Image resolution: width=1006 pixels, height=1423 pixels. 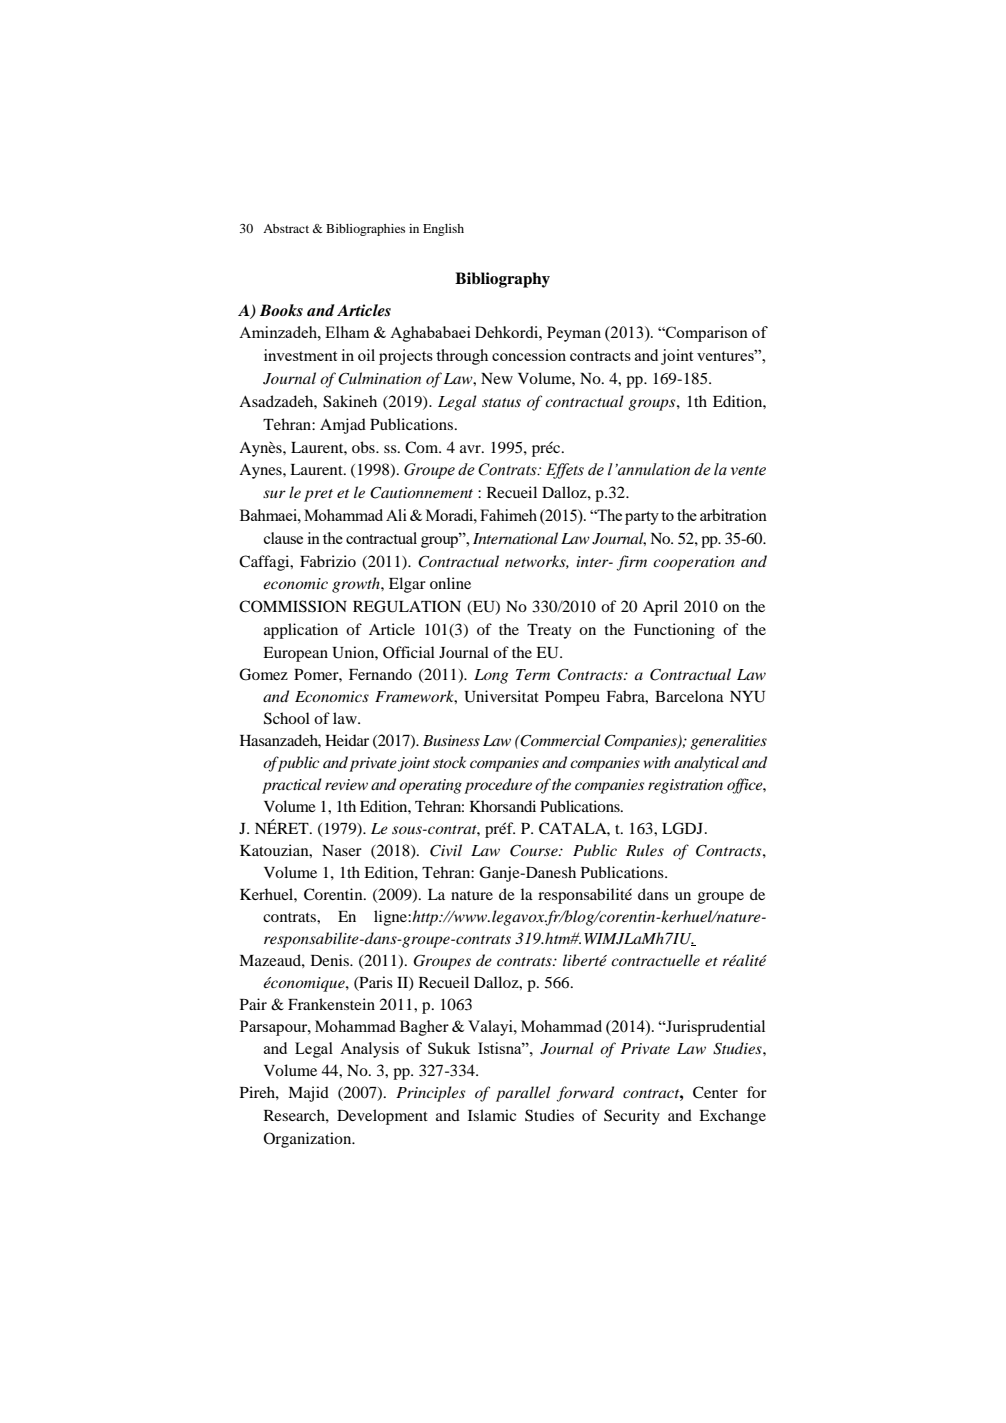 What do you see at coordinates (502, 280) in the screenshot?
I see `Bibliography` at bounding box center [502, 280].
